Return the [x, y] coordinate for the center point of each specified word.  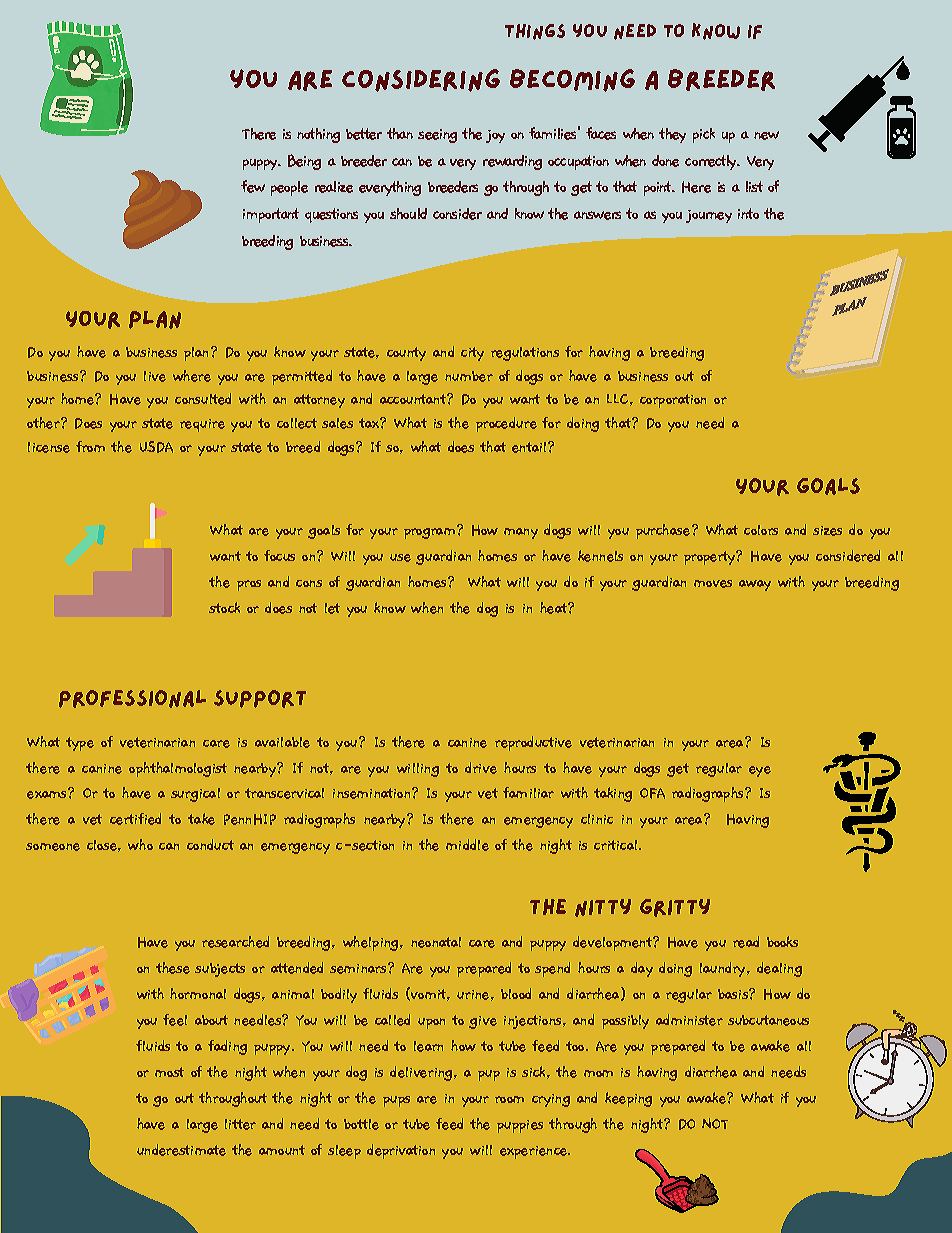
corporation [673, 401]
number [469, 376]
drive [481, 768]
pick [704, 135]
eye [760, 771]
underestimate [181, 1150]
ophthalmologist [178, 769]
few [253, 186]
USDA [156, 447]
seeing [437, 136]
